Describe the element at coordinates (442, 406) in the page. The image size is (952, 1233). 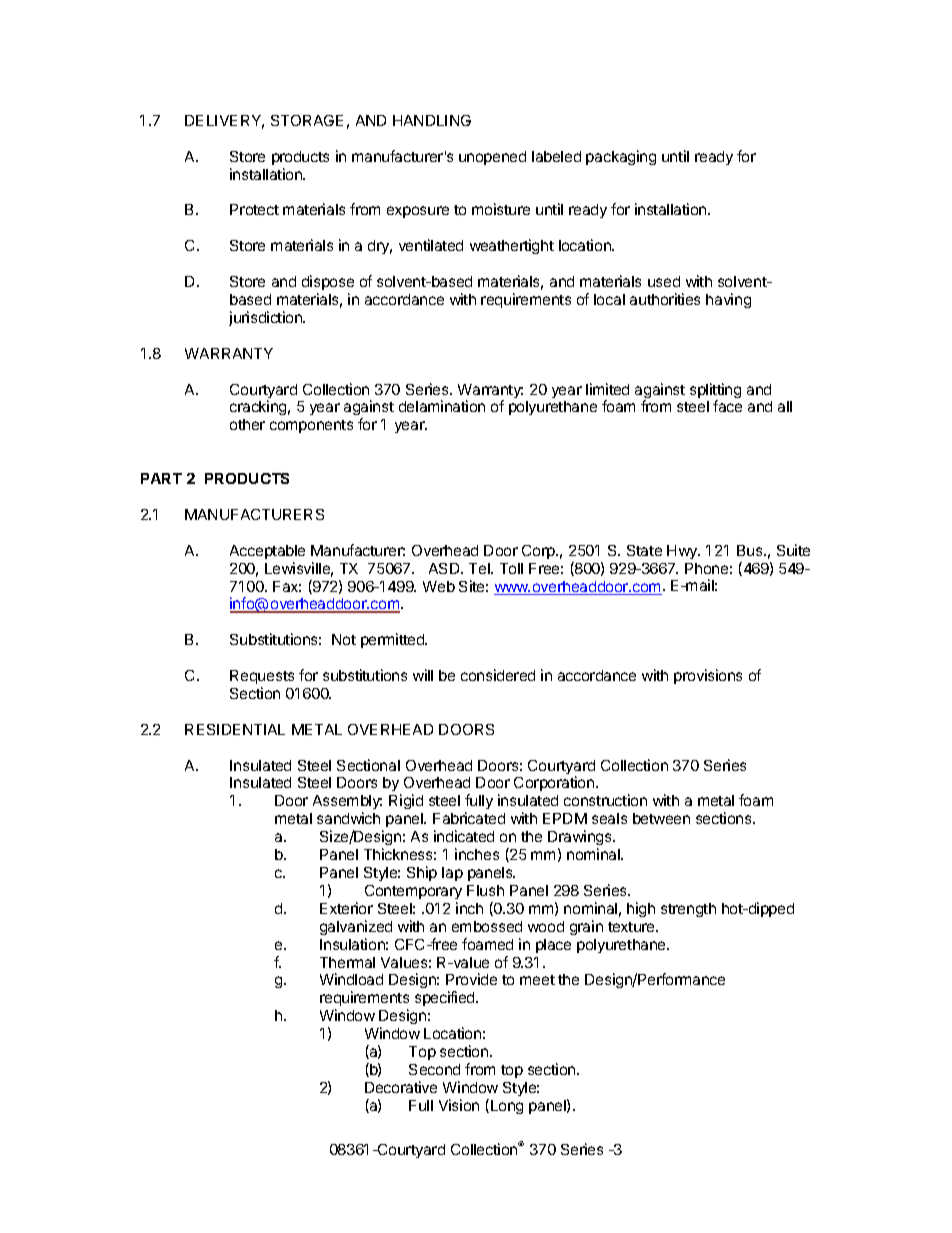
I see `delamination` at that location.
